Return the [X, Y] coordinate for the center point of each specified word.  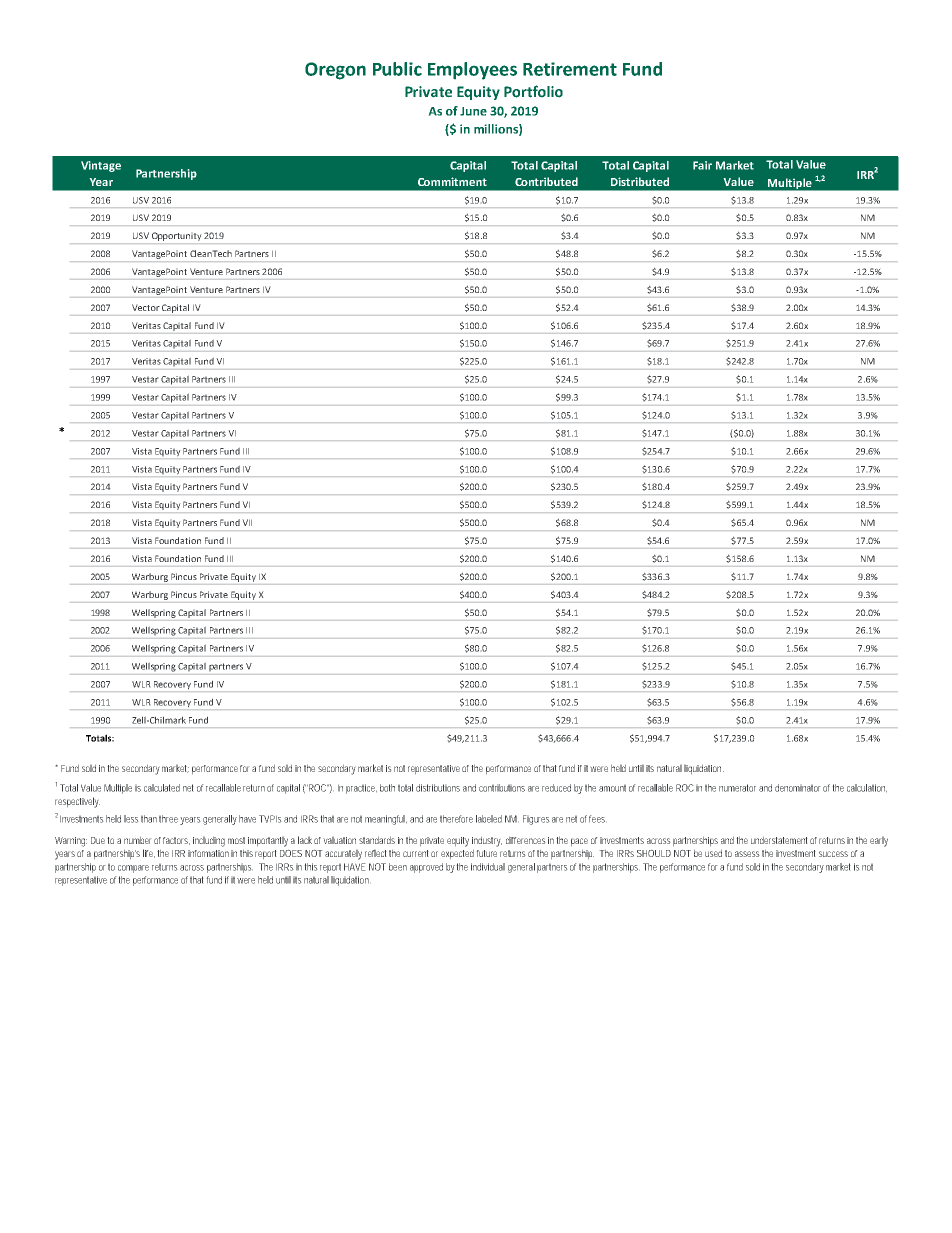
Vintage [101, 166]
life [149, 853]
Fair [702, 165]
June [473, 111]
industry [487, 841]
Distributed [640, 181]
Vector [146, 307]
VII [247, 522]
